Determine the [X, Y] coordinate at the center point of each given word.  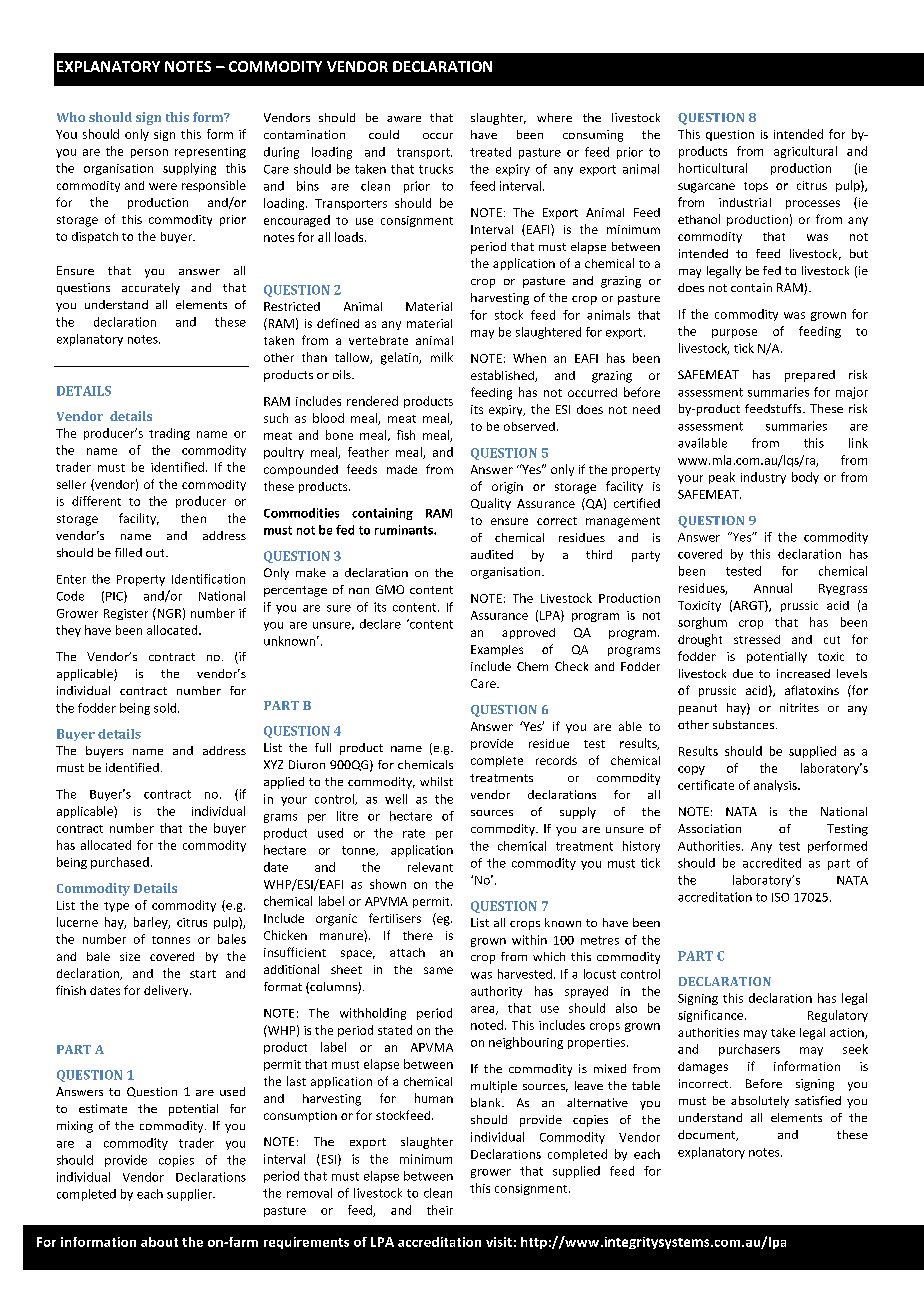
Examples [497, 650]
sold [166, 708]
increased [803, 673]
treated [490, 152]
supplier [191, 1195]
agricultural [805, 152]
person [149, 153]
